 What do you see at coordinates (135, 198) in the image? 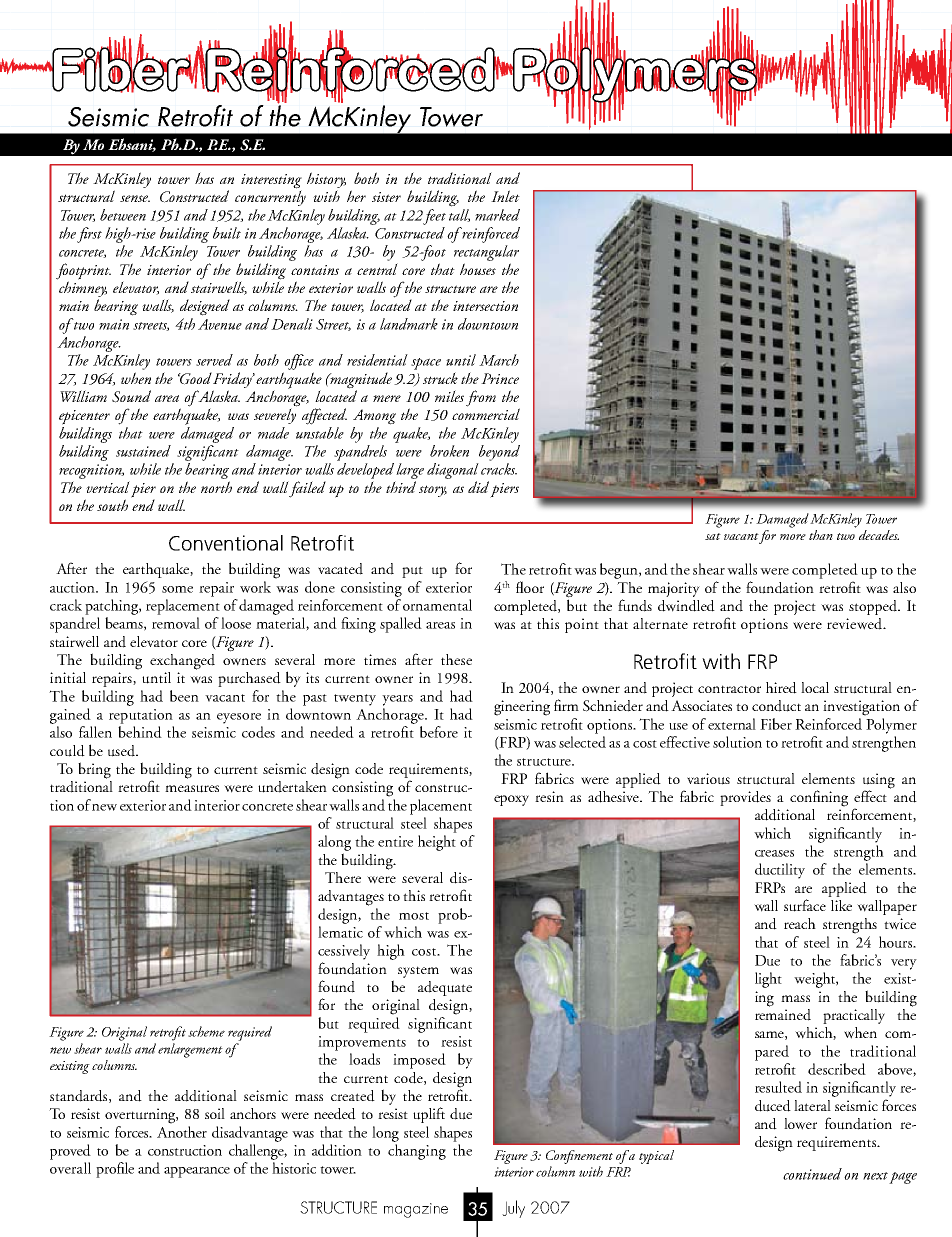
I see `sense` at bounding box center [135, 198].
